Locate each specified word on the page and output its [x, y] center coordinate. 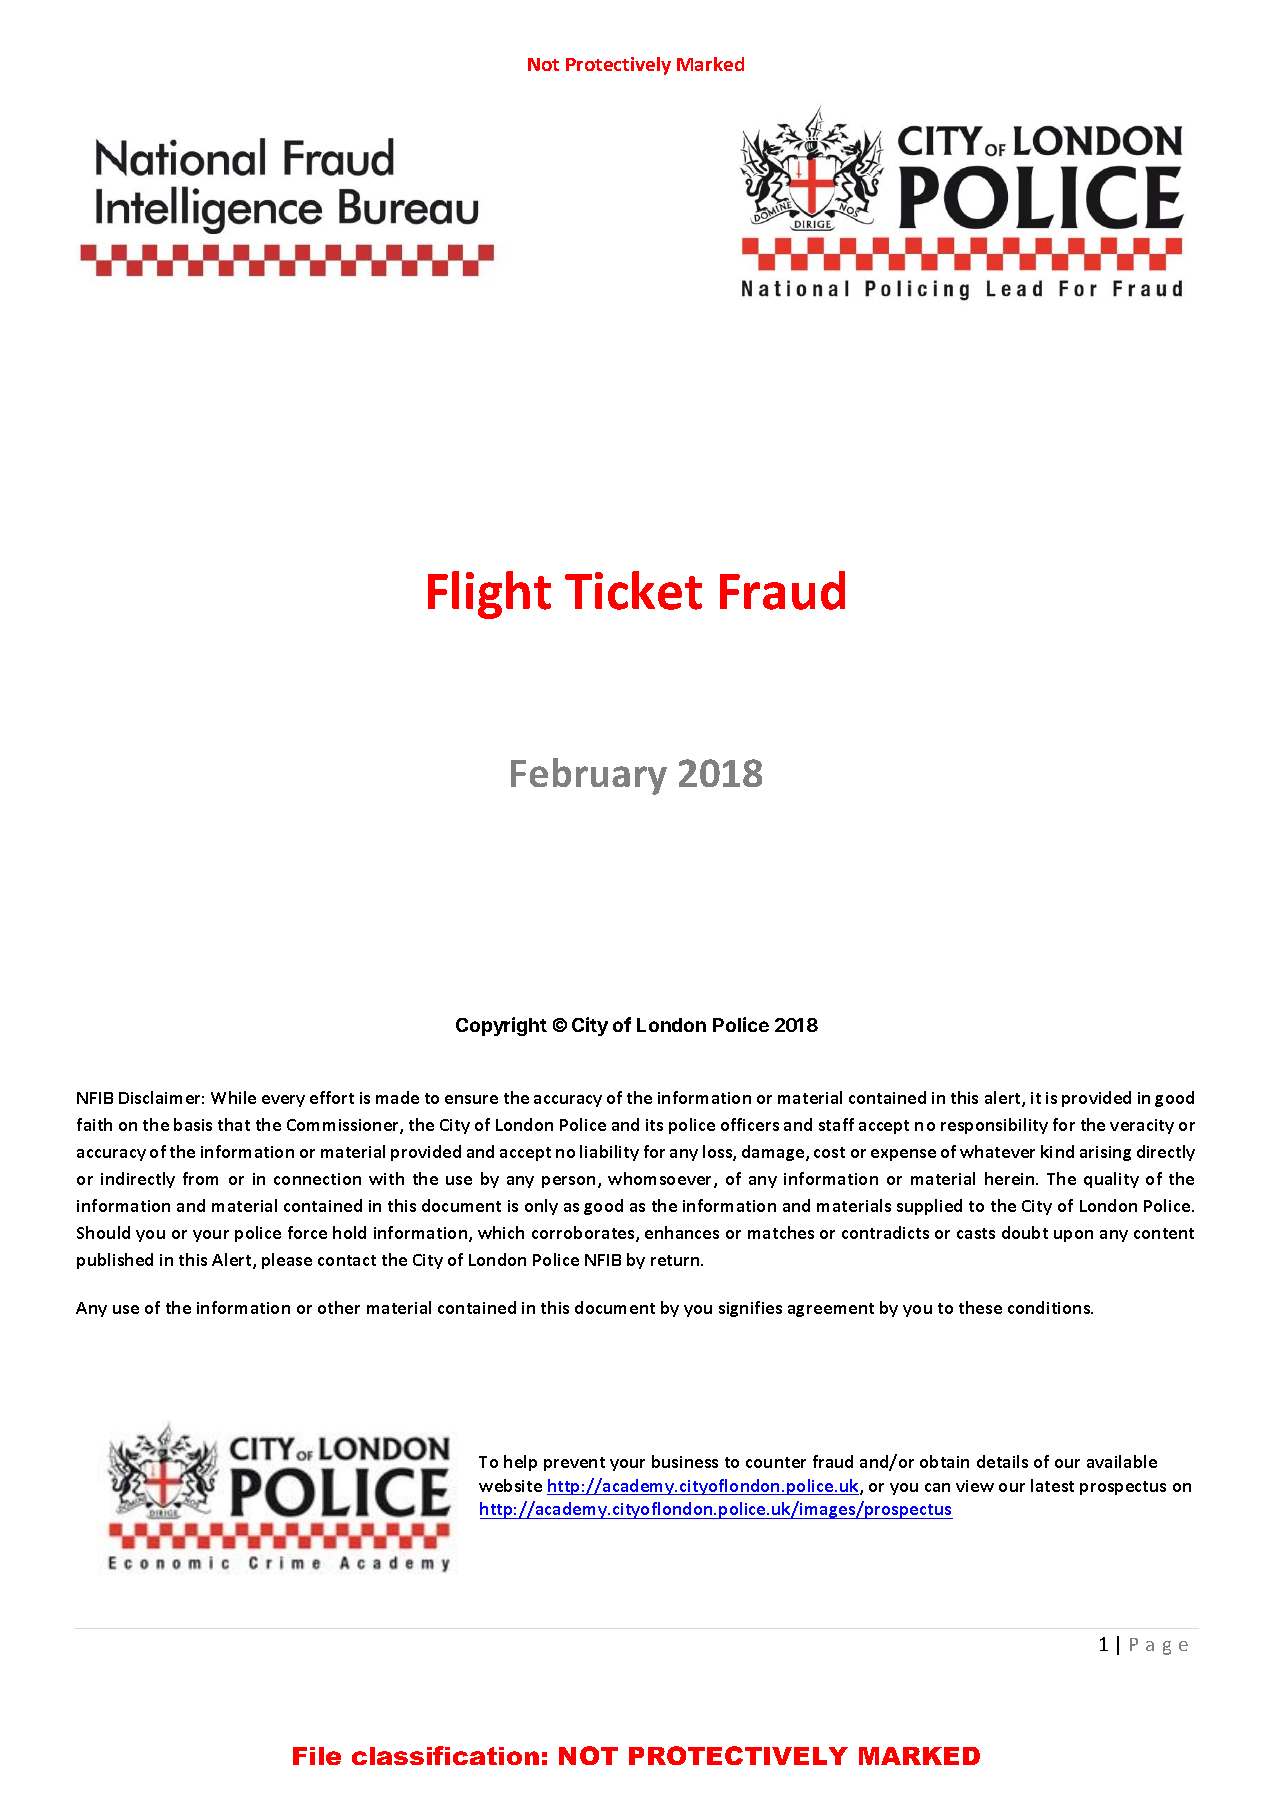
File [317, 1756]
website [510, 1485]
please [287, 1261]
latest [1052, 1485]
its [654, 1125]
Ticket [633, 590]
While [233, 1097]
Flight [489, 595]
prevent [574, 1464]
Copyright [501, 1026]
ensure [471, 1099]
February [589, 776]
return [676, 1260]
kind [1057, 1151]
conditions [1050, 1307]
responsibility [994, 1126]
